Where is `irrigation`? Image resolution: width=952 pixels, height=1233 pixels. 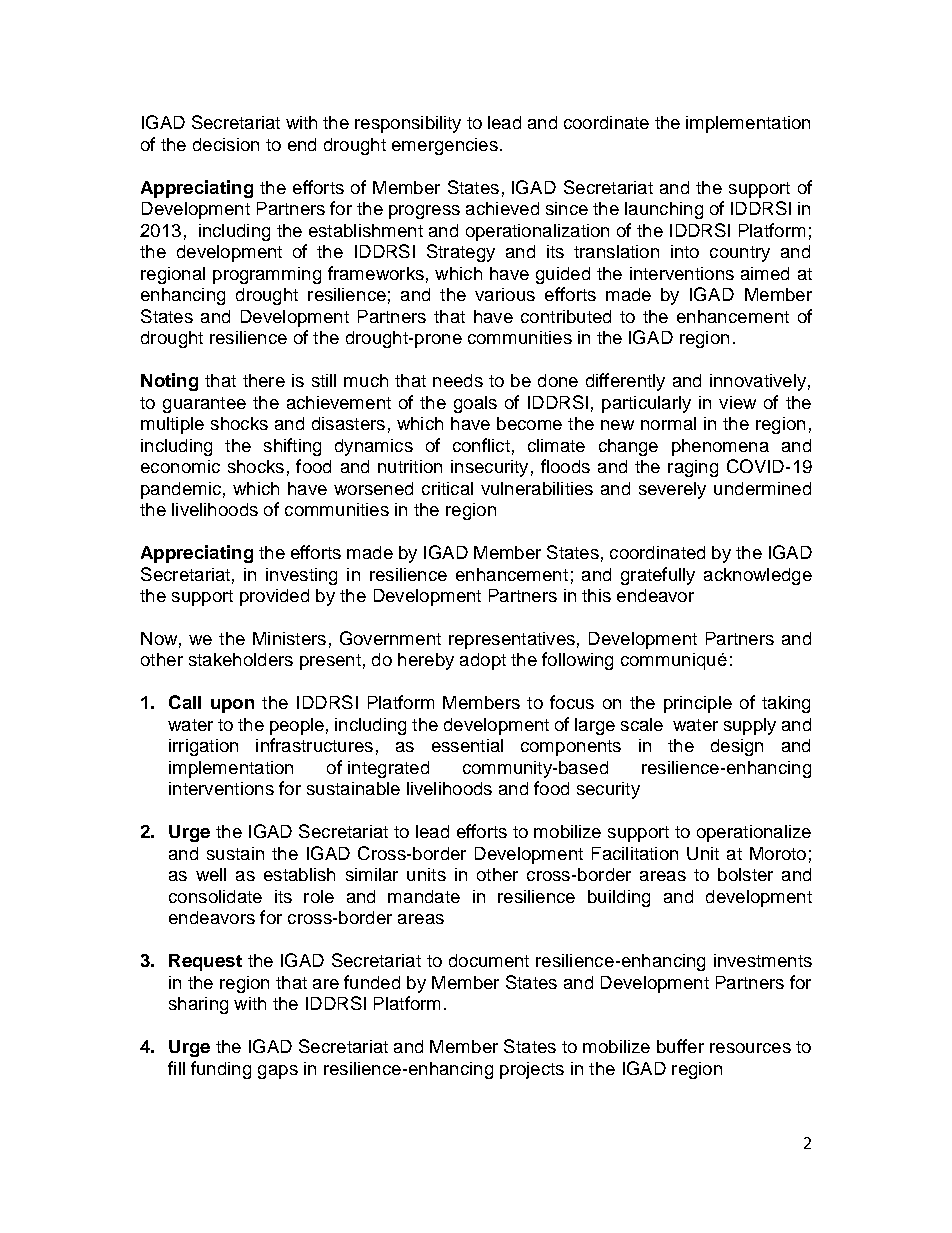
irrigation is located at coordinates (203, 747).
